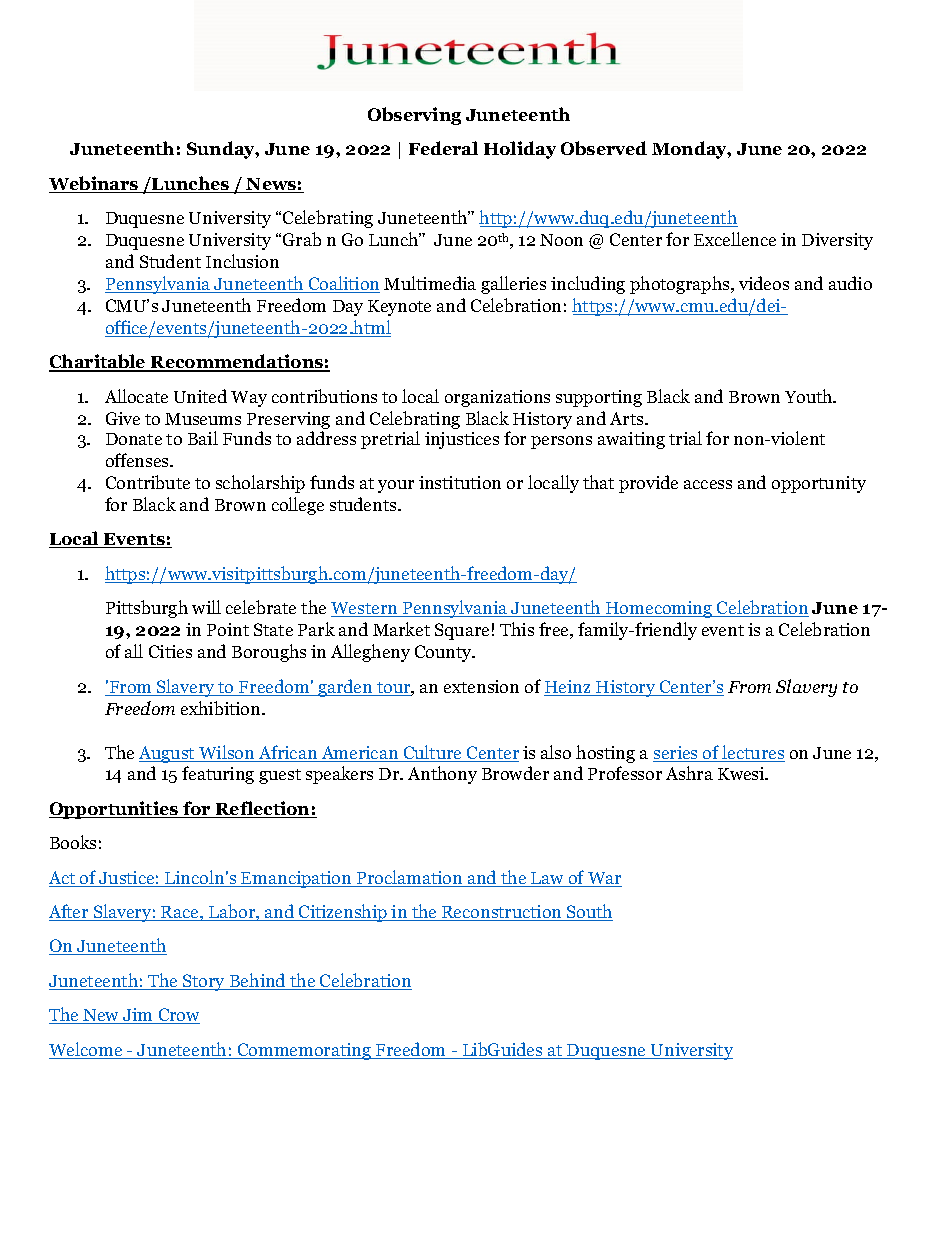  I want to click on Webinars, so click(95, 184).
